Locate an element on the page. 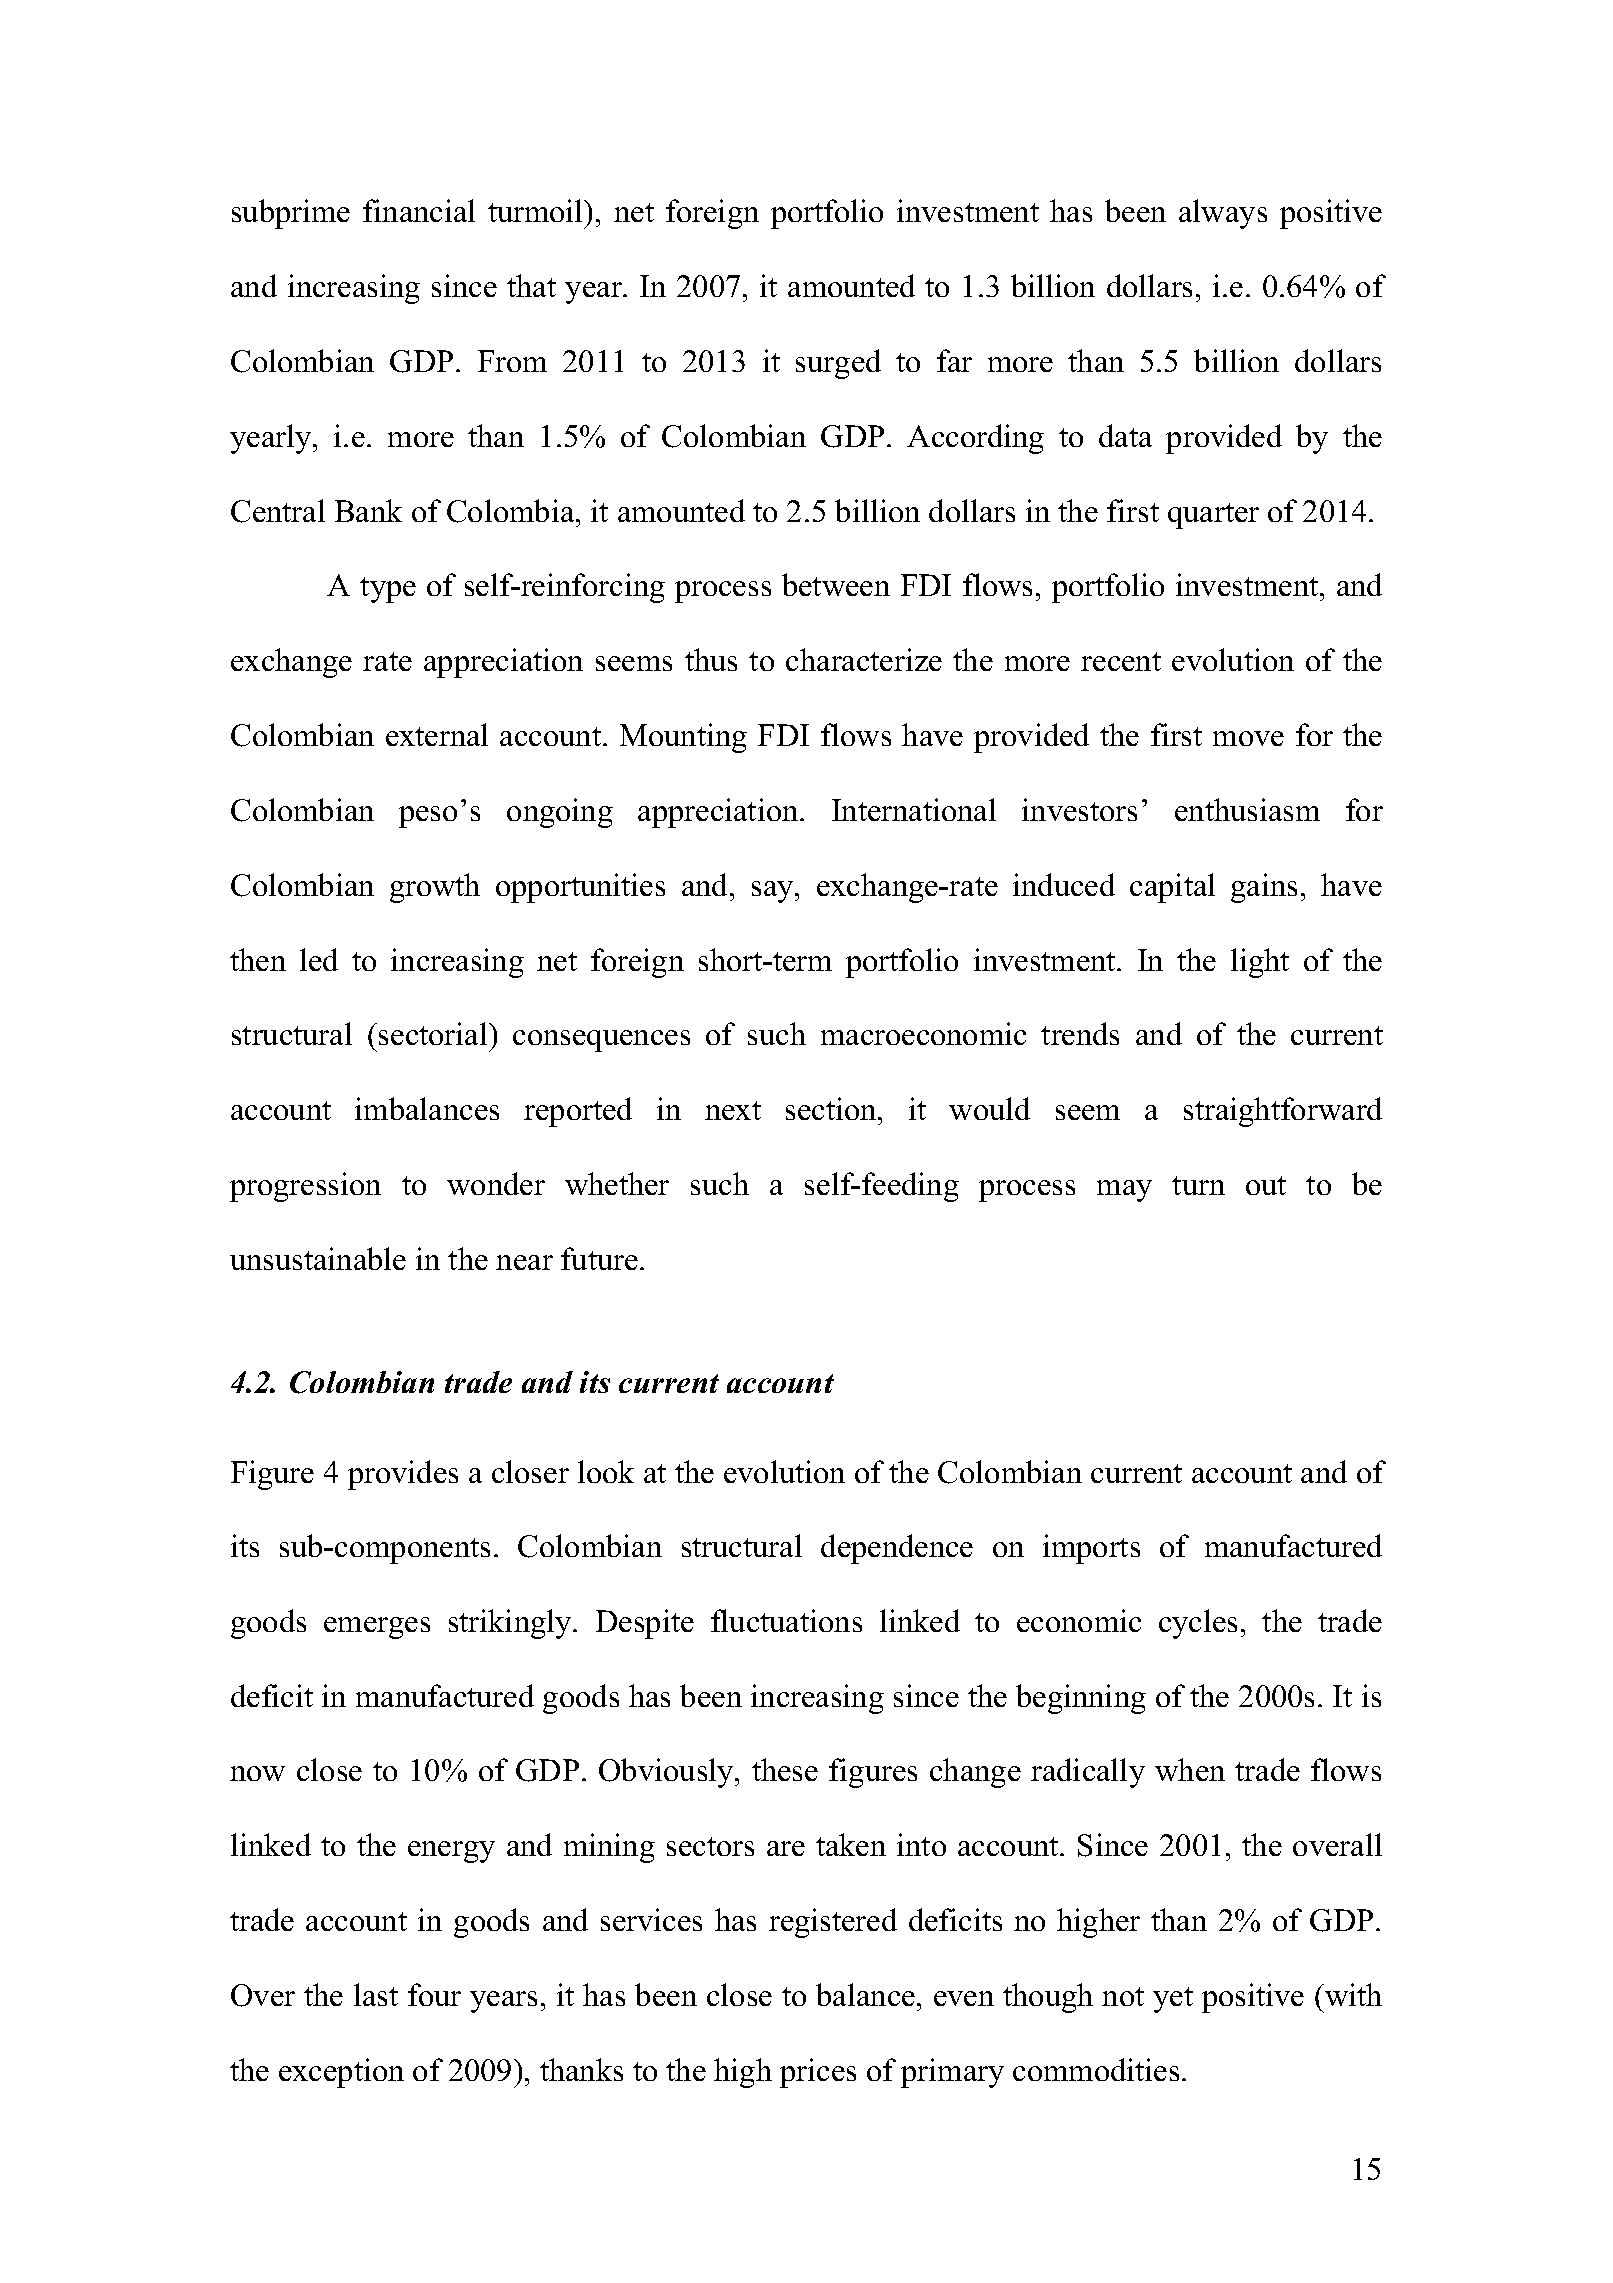  surged is located at coordinates (838, 364).
